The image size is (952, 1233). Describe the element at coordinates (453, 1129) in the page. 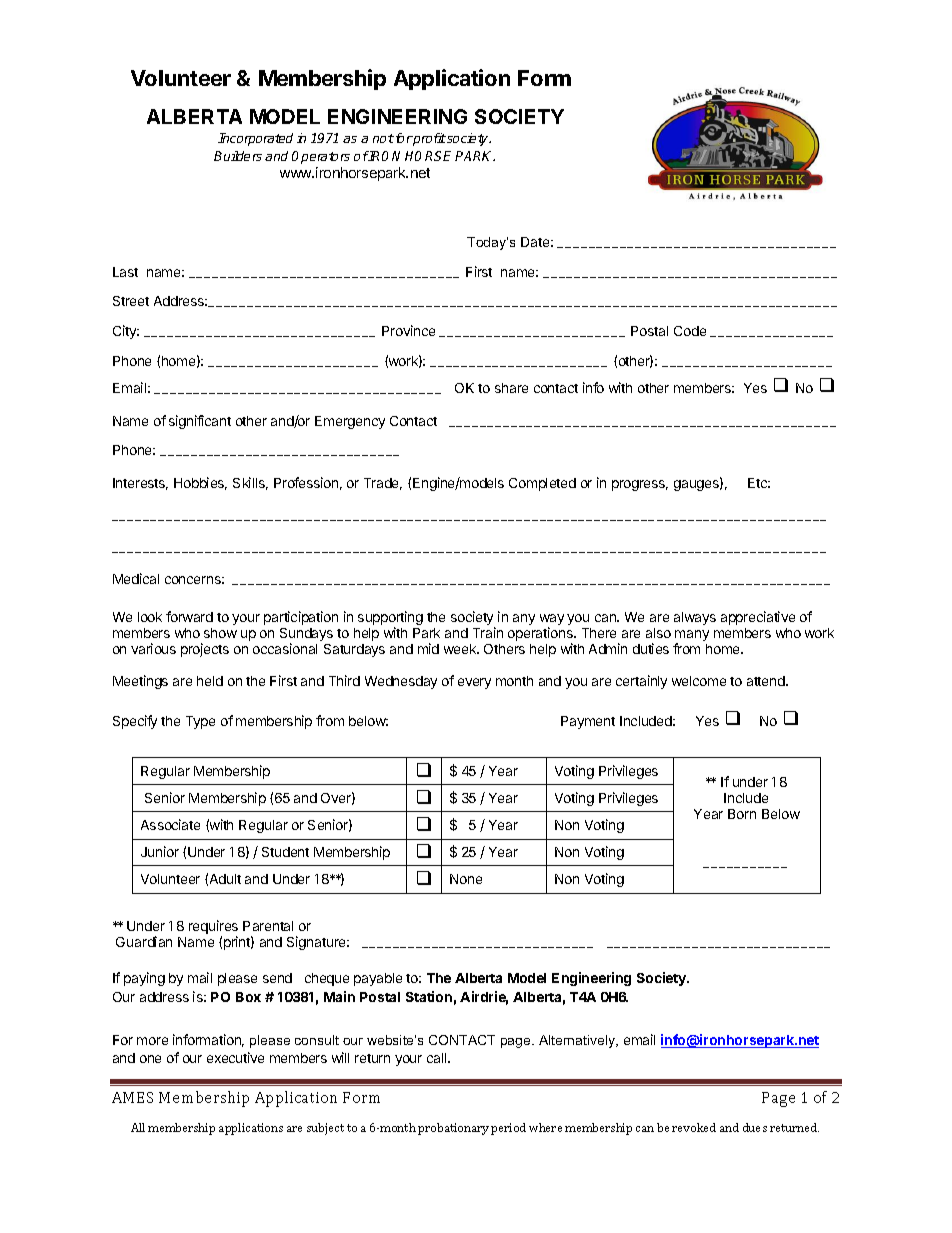

I see `probationary` at that location.
